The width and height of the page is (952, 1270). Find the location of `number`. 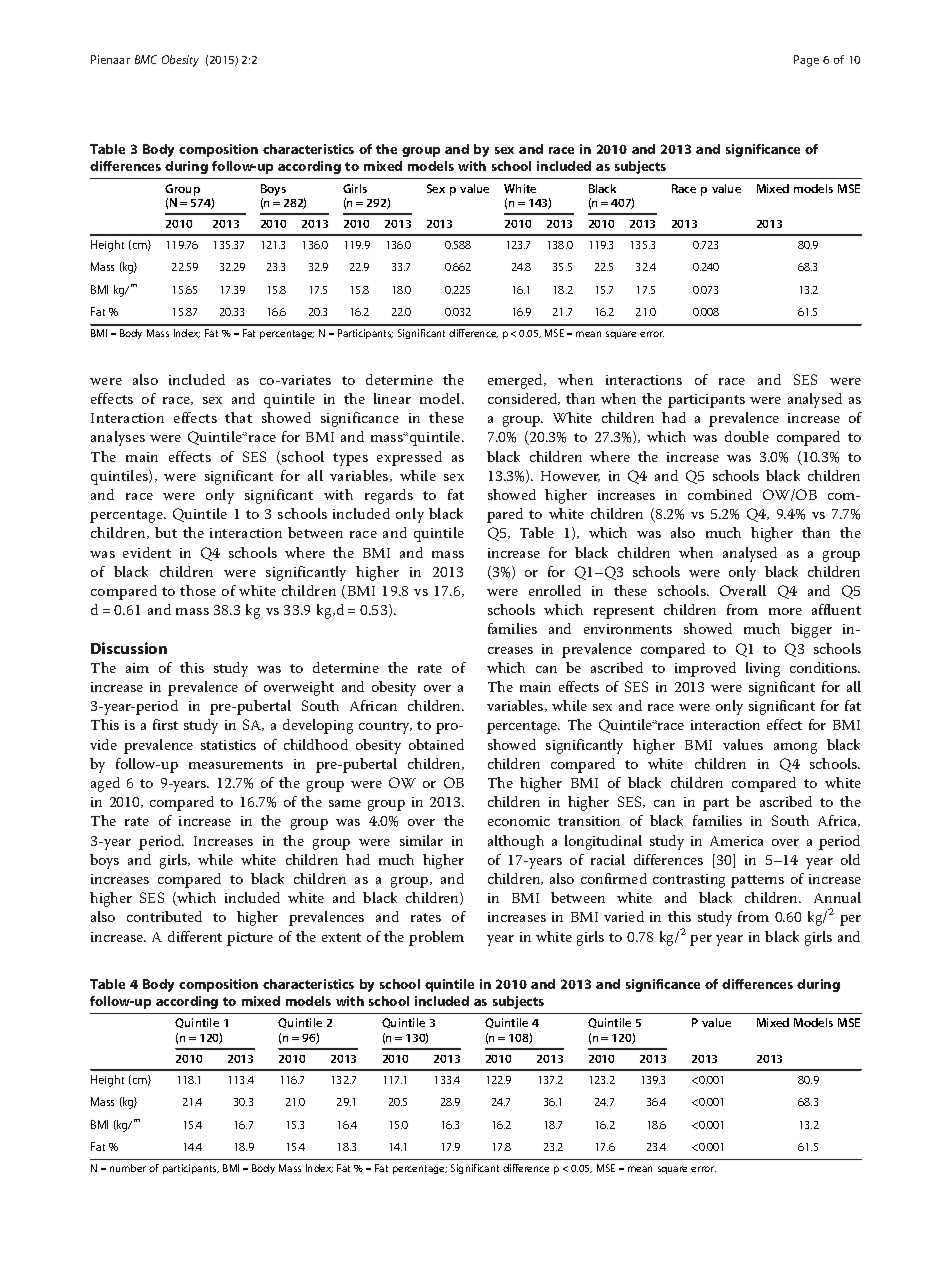

number is located at coordinates (128, 1168).
